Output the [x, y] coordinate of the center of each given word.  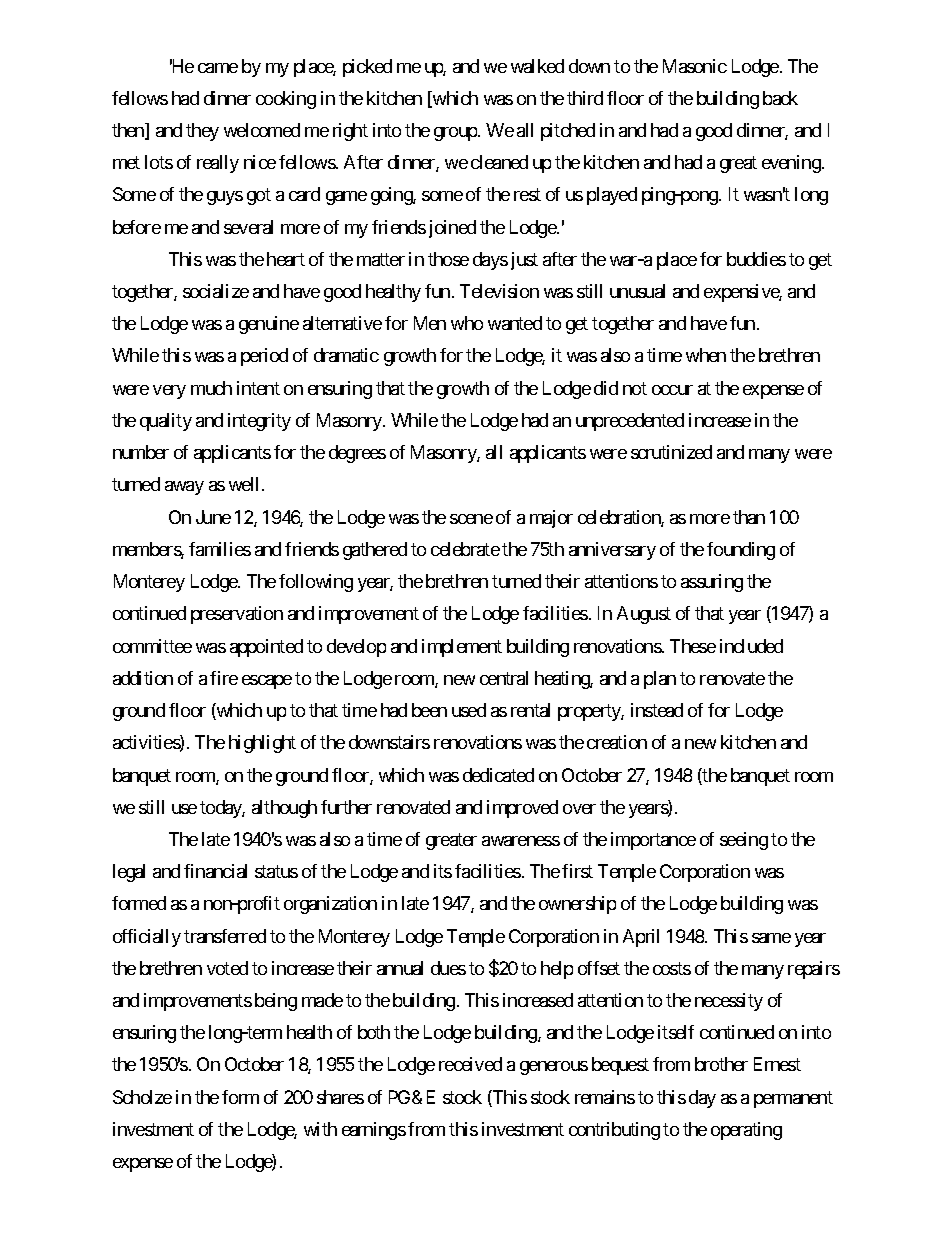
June [213, 517]
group [456, 134]
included [751, 646]
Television [499, 291]
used [469, 710]
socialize [216, 291]
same [771, 938]
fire [224, 678]
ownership [577, 905]
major [551, 519]
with [320, 1129]
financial [215, 871]
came [218, 68]
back [780, 98]
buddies [756, 259]
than [749, 517]
